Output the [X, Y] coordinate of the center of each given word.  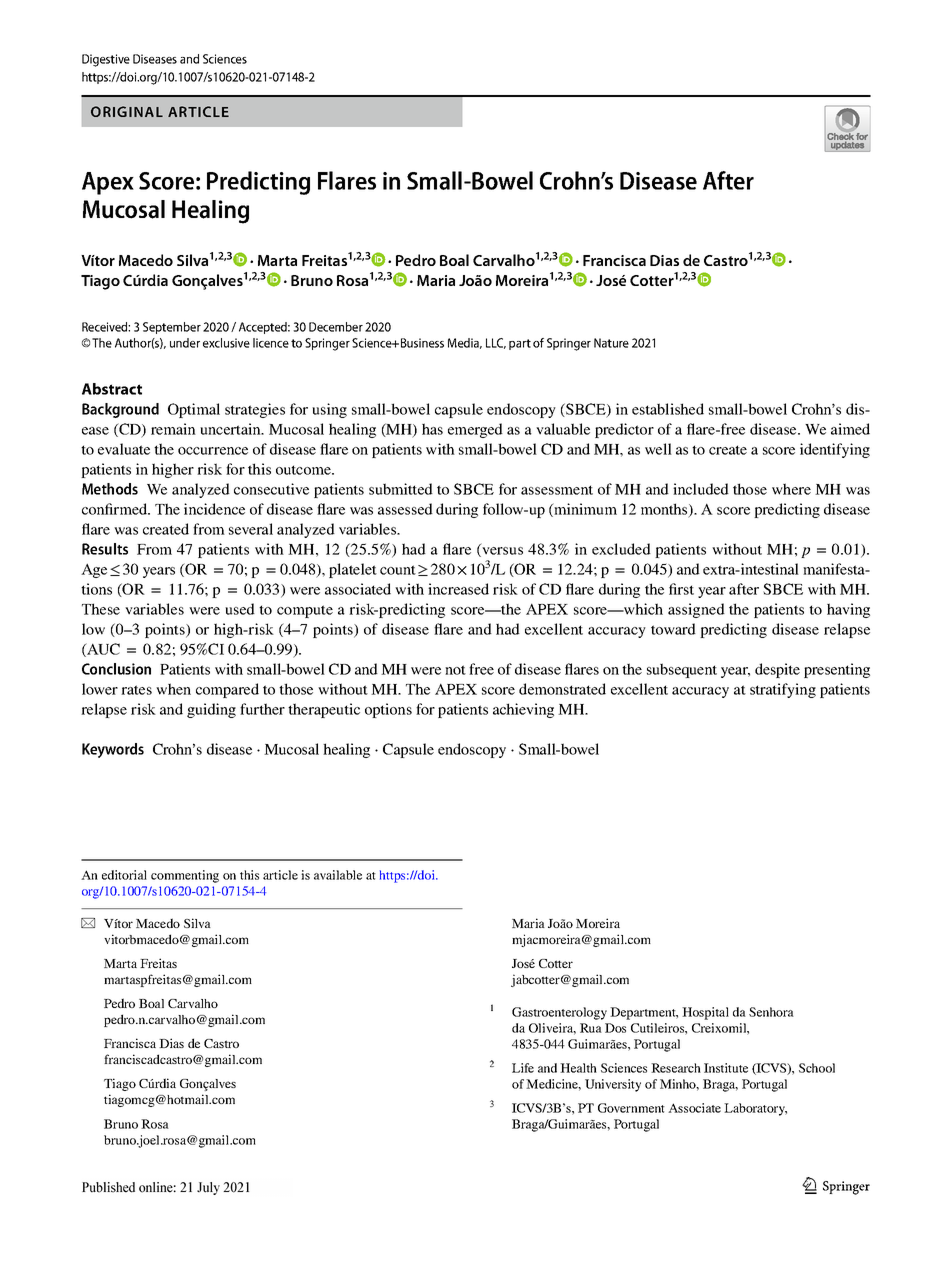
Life [523, 1068]
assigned [696, 610]
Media [465, 343]
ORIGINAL [127, 111]
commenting [185, 876]
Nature [611, 343]
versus [501, 552]
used [240, 609]
